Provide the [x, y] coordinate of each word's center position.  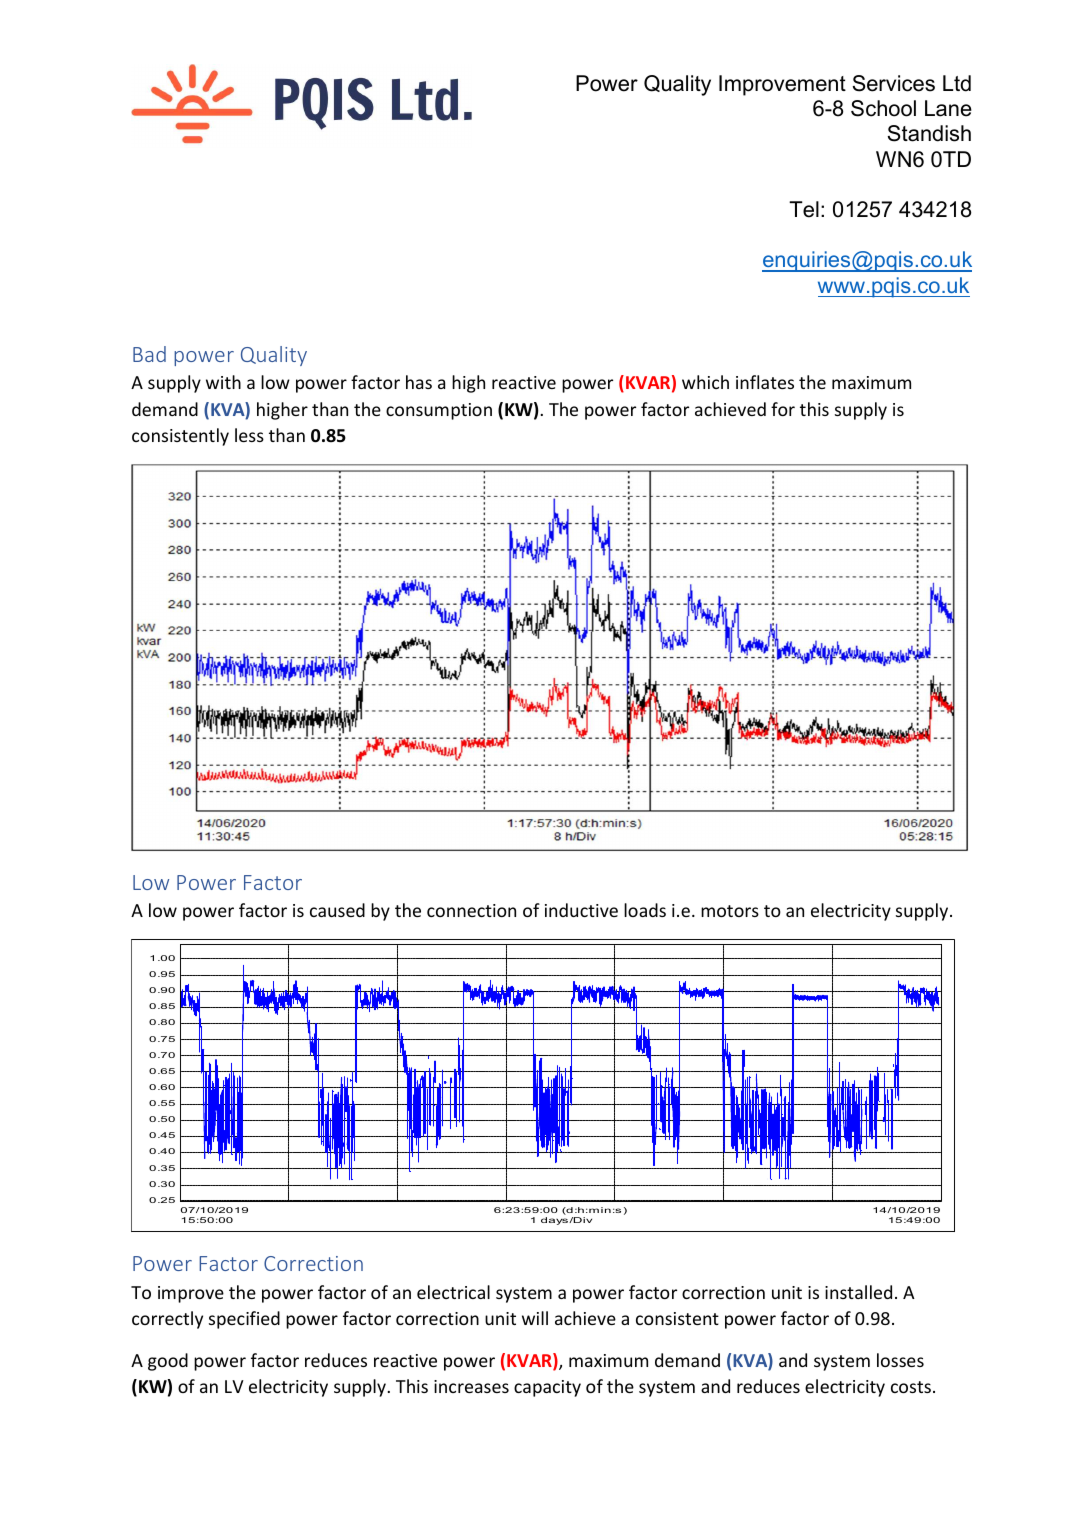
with [223, 382]
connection [471, 910]
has [419, 382]
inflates [765, 382]
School [883, 108]
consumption [439, 411]
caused [337, 910]
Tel [804, 209]
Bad [149, 354]
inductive [581, 910]
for [783, 409]
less [249, 435]
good [168, 1362]
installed [858, 1292]
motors [730, 911]
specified [244, 1320]
